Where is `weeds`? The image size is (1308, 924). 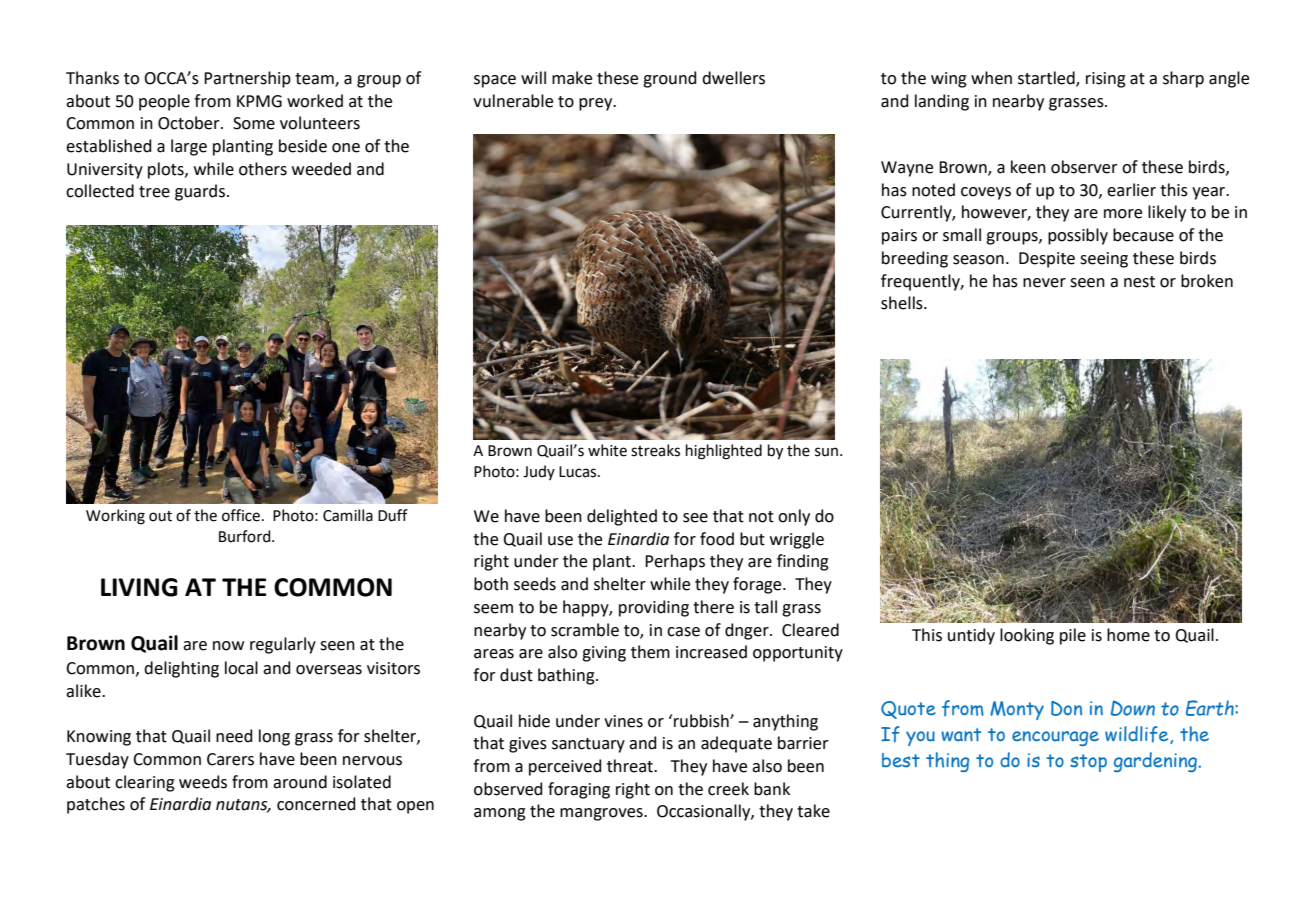
weeds is located at coordinates (203, 782).
